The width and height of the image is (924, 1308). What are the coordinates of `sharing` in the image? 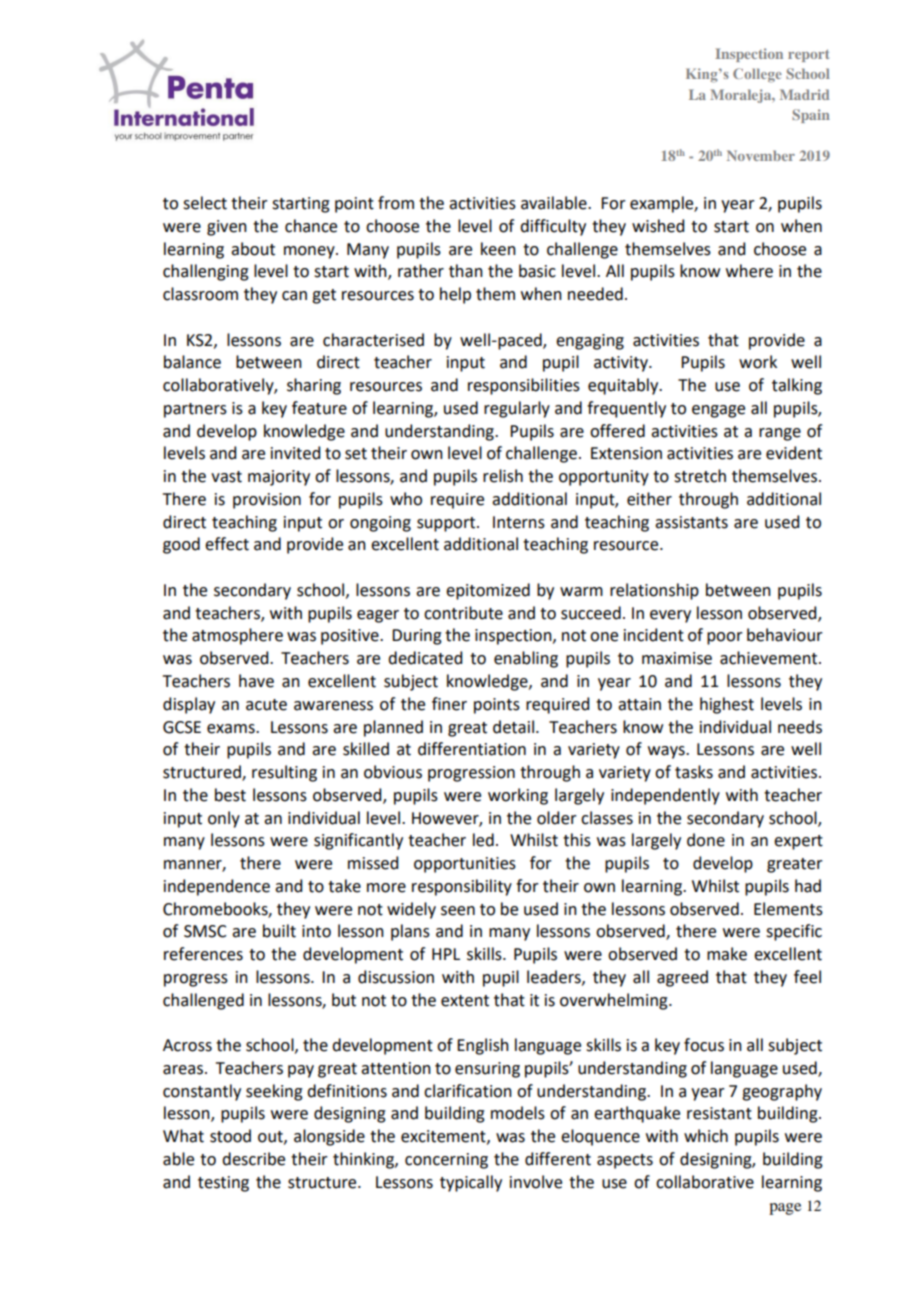 It's located at (314, 386).
